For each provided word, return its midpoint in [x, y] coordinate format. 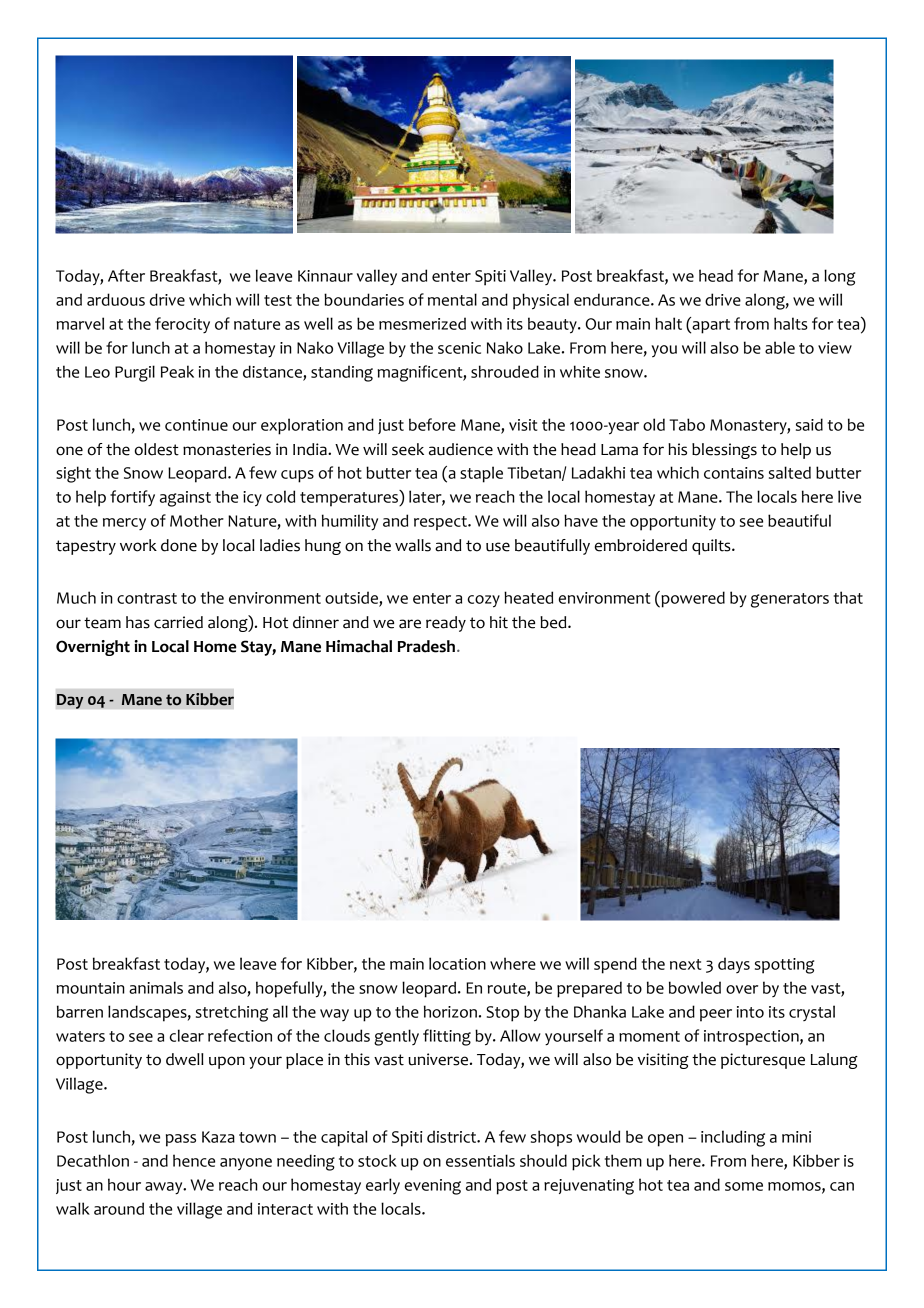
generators [790, 600]
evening [433, 1187]
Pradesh [426, 646]
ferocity [182, 325]
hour [124, 1184]
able [780, 347]
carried [178, 622]
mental [452, 299]
